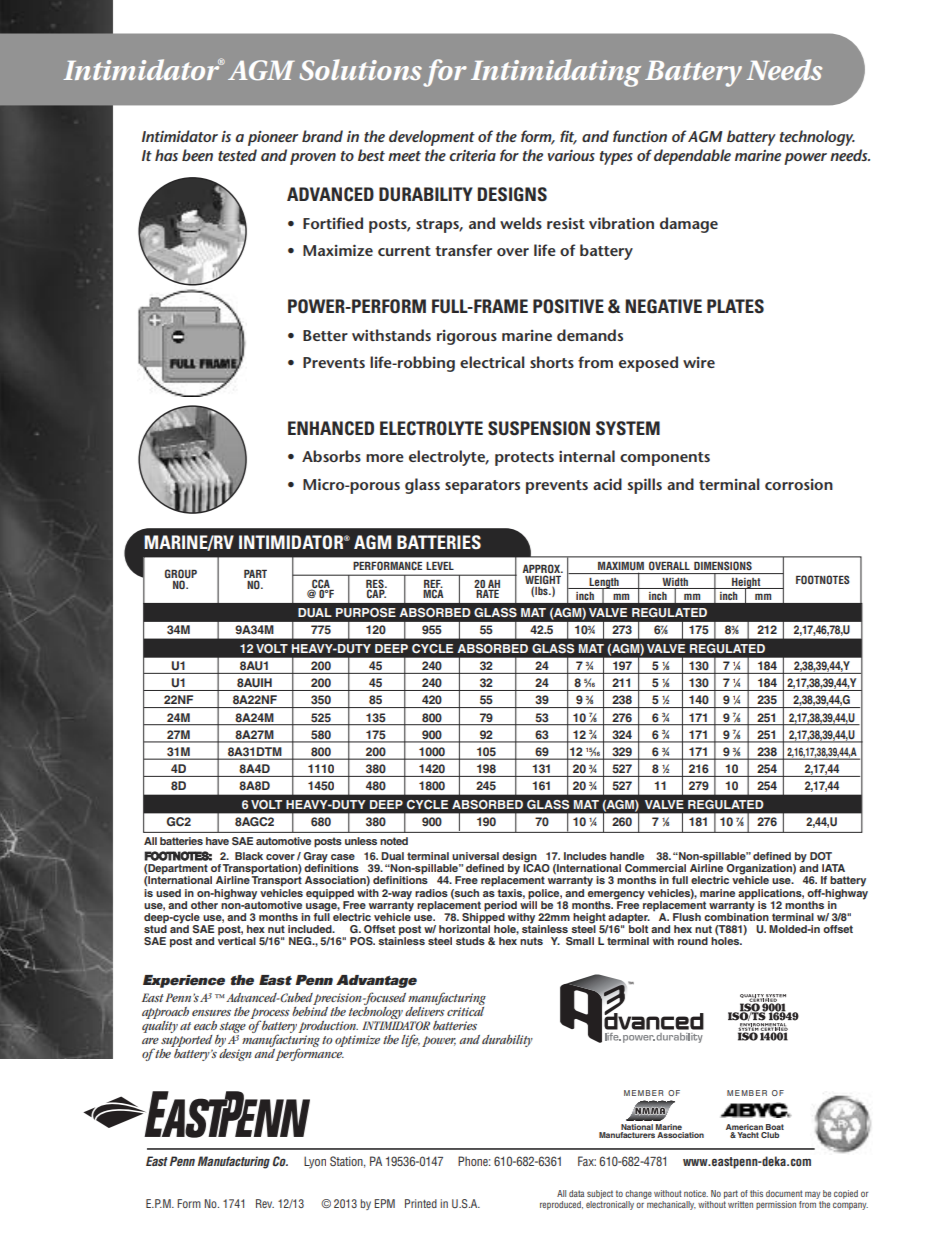 This page has width=952, height=1233. What do you see at coordinates (692, 157) in the page?
I see `dependable` at bounding box center [692, 157].
